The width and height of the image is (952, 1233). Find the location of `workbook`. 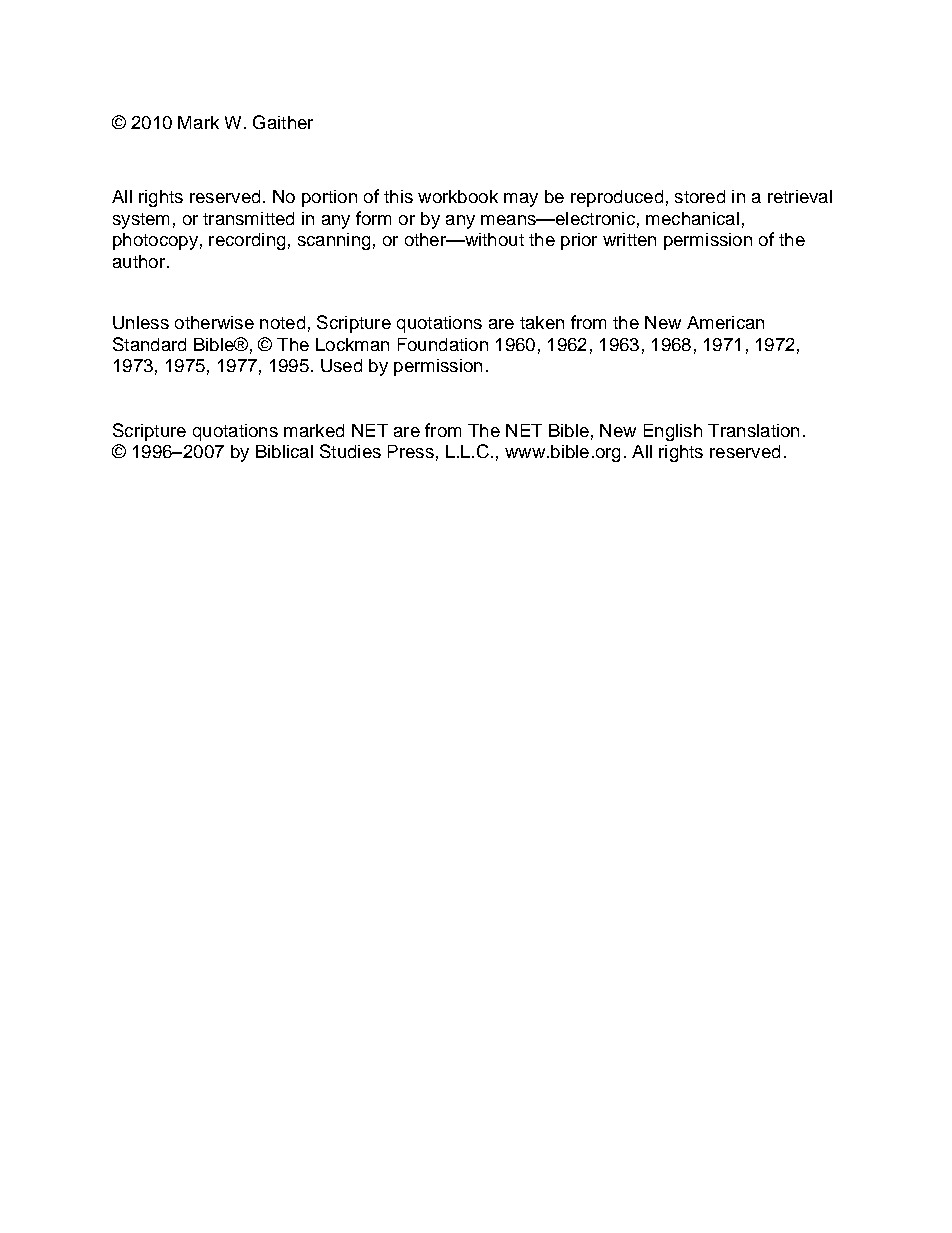

workbook is located at coordinates (458, 196).
